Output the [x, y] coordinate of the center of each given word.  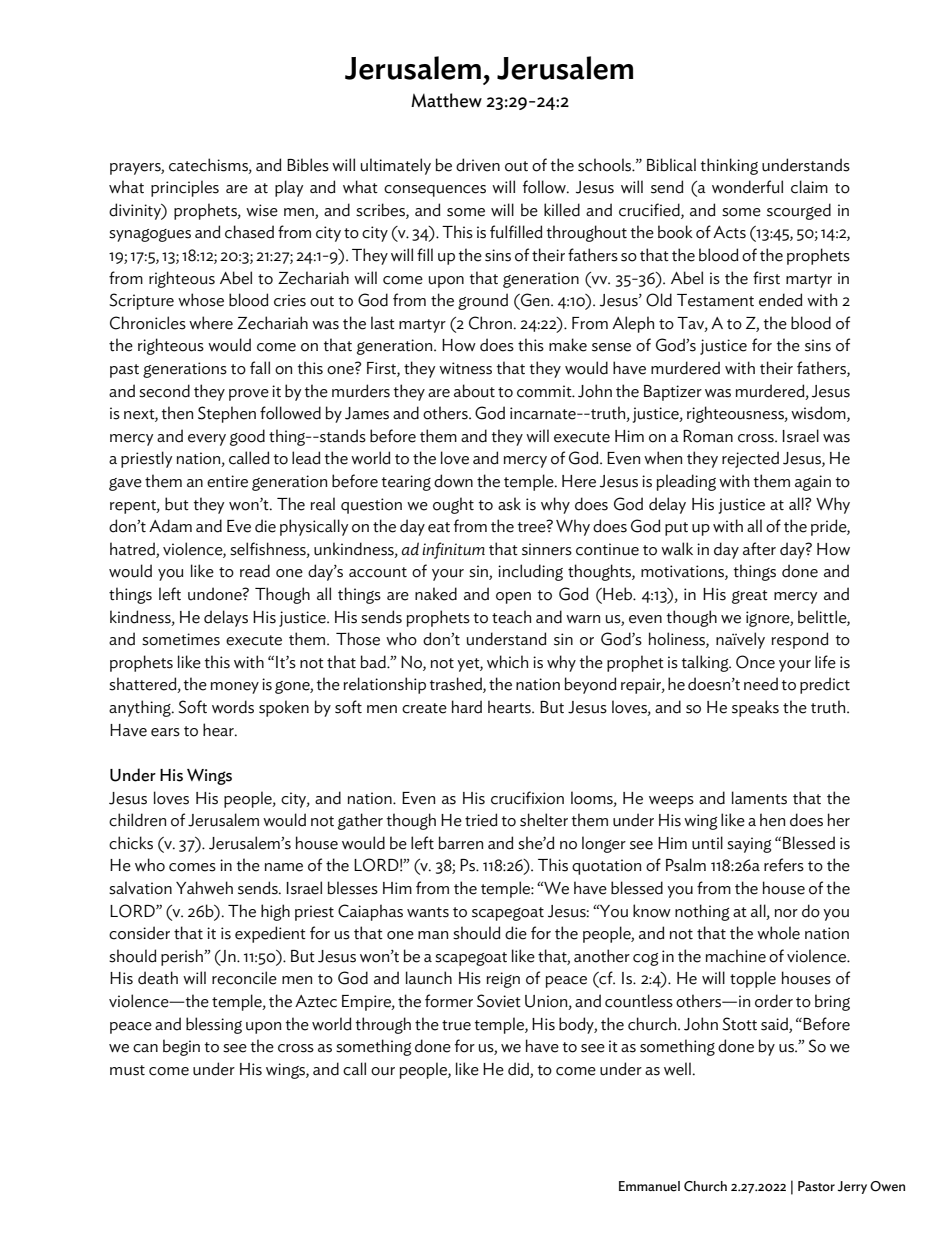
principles [185, 188]
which [507, 662]
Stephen [227, 414]
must [127, 1070]
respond [800, 640]
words [233, 707]
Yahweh [204, 888]
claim [809, 187]
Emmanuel [649, 1186]
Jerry [852, 1187]
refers [784, 865]
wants [428, 912]
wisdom [819, 414]
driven [478, 165]
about [474, 391]
